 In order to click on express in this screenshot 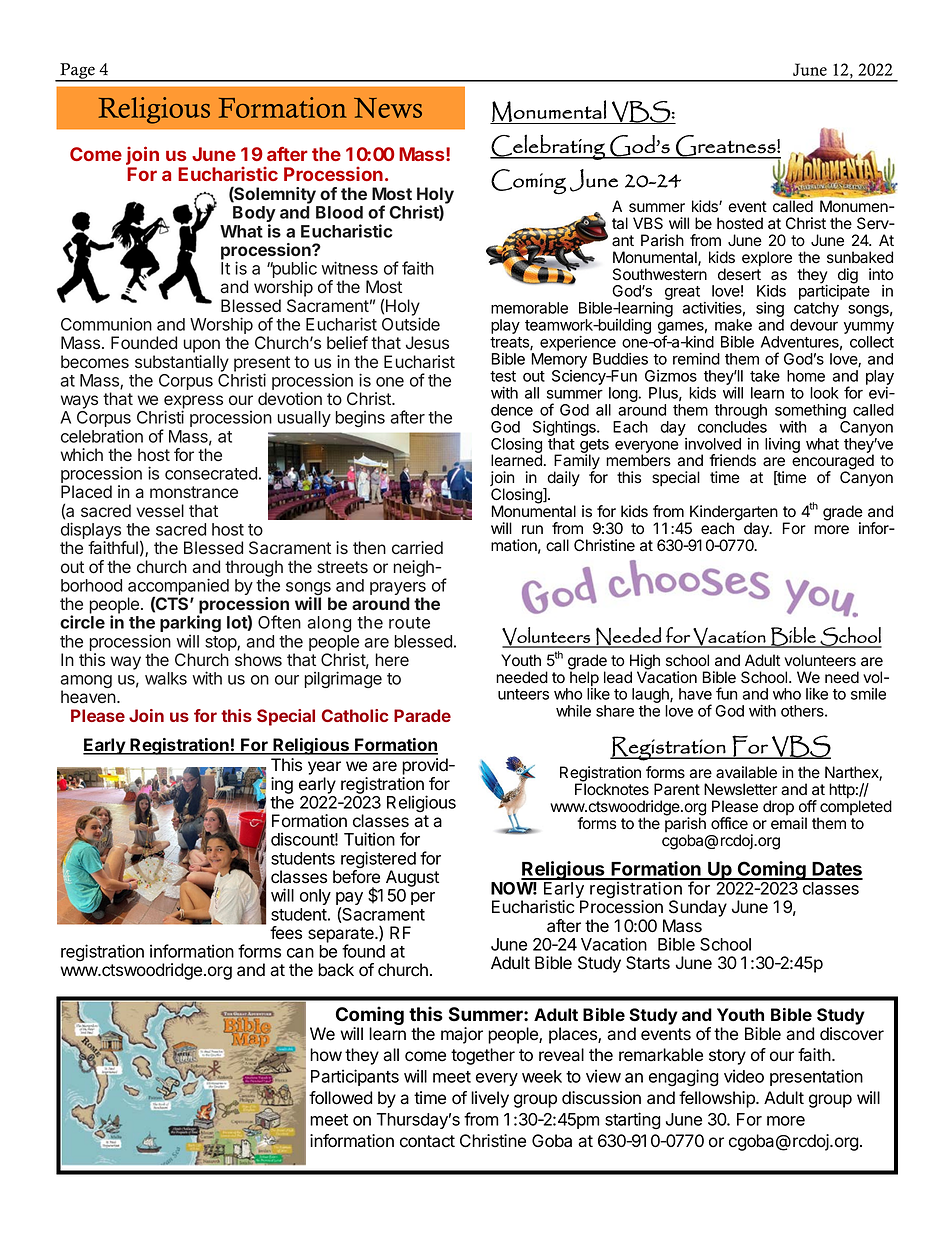, I will do `click(193, 403)`.
